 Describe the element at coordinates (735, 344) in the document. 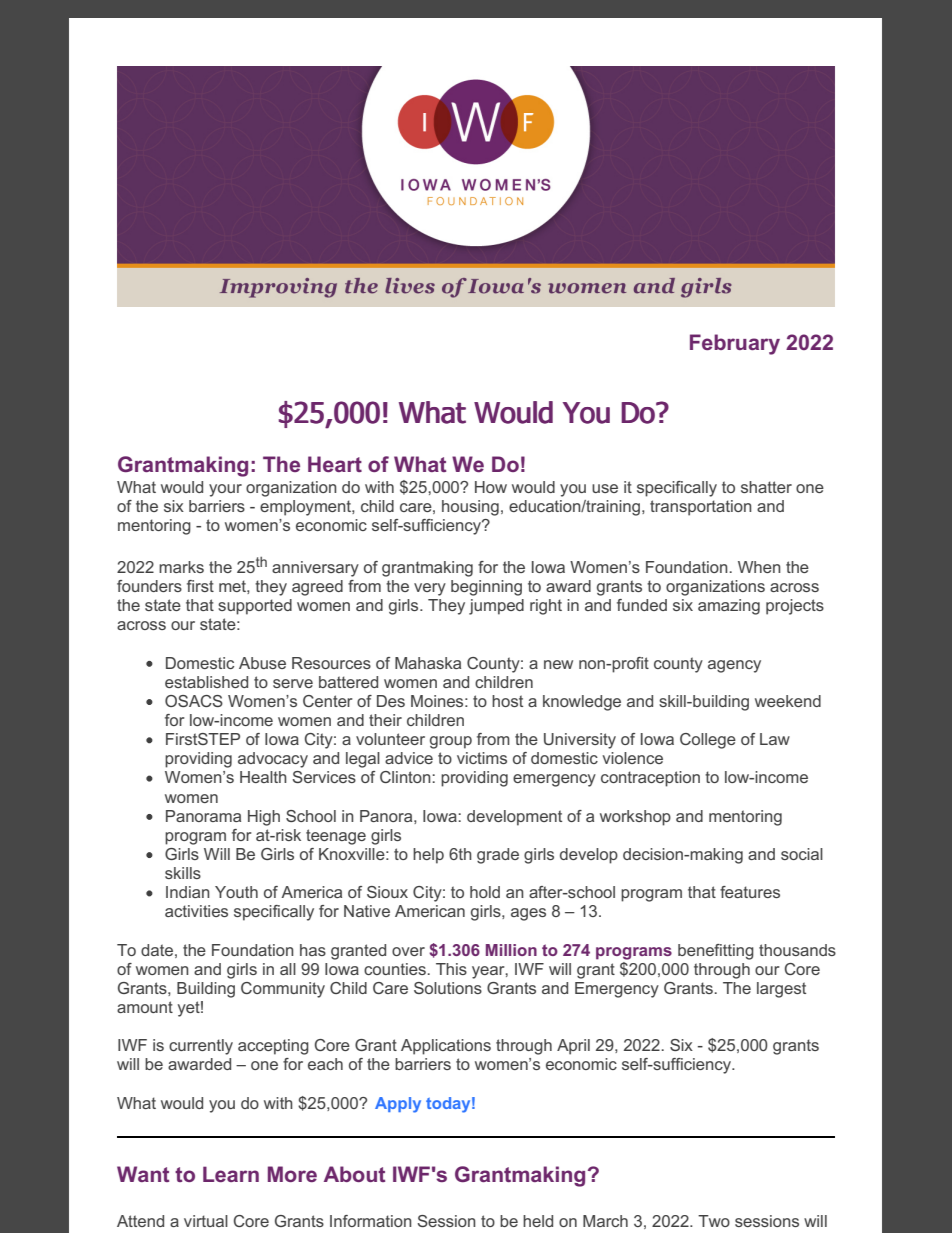

I see `February` at that location.
